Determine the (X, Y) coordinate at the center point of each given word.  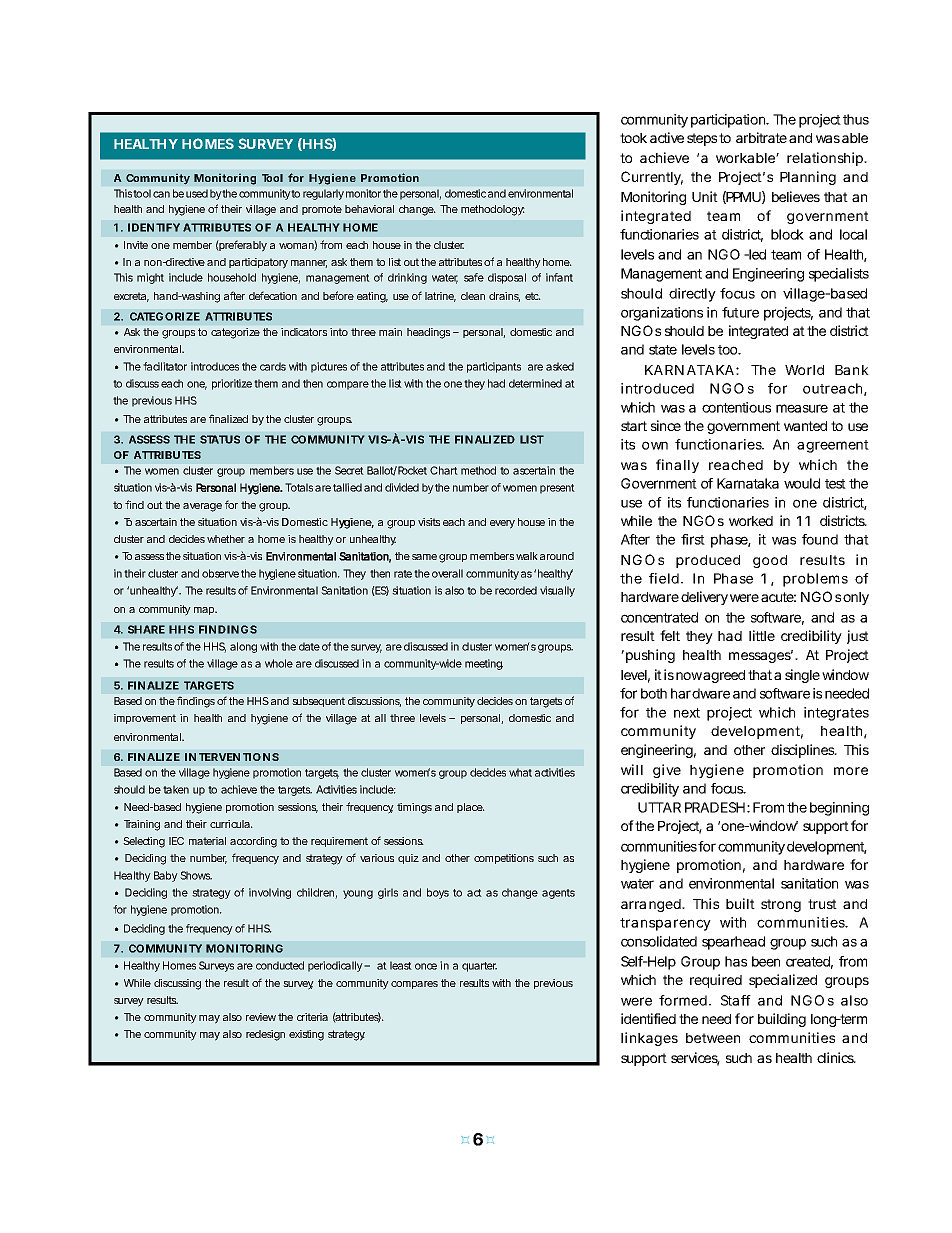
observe (220, 573)
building (782, 1020)
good (770, 561)
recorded (516, 590)
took (633, 138)
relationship (826, 159)
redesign (265, 1035)
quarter (479, 967)
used (197, 193)
